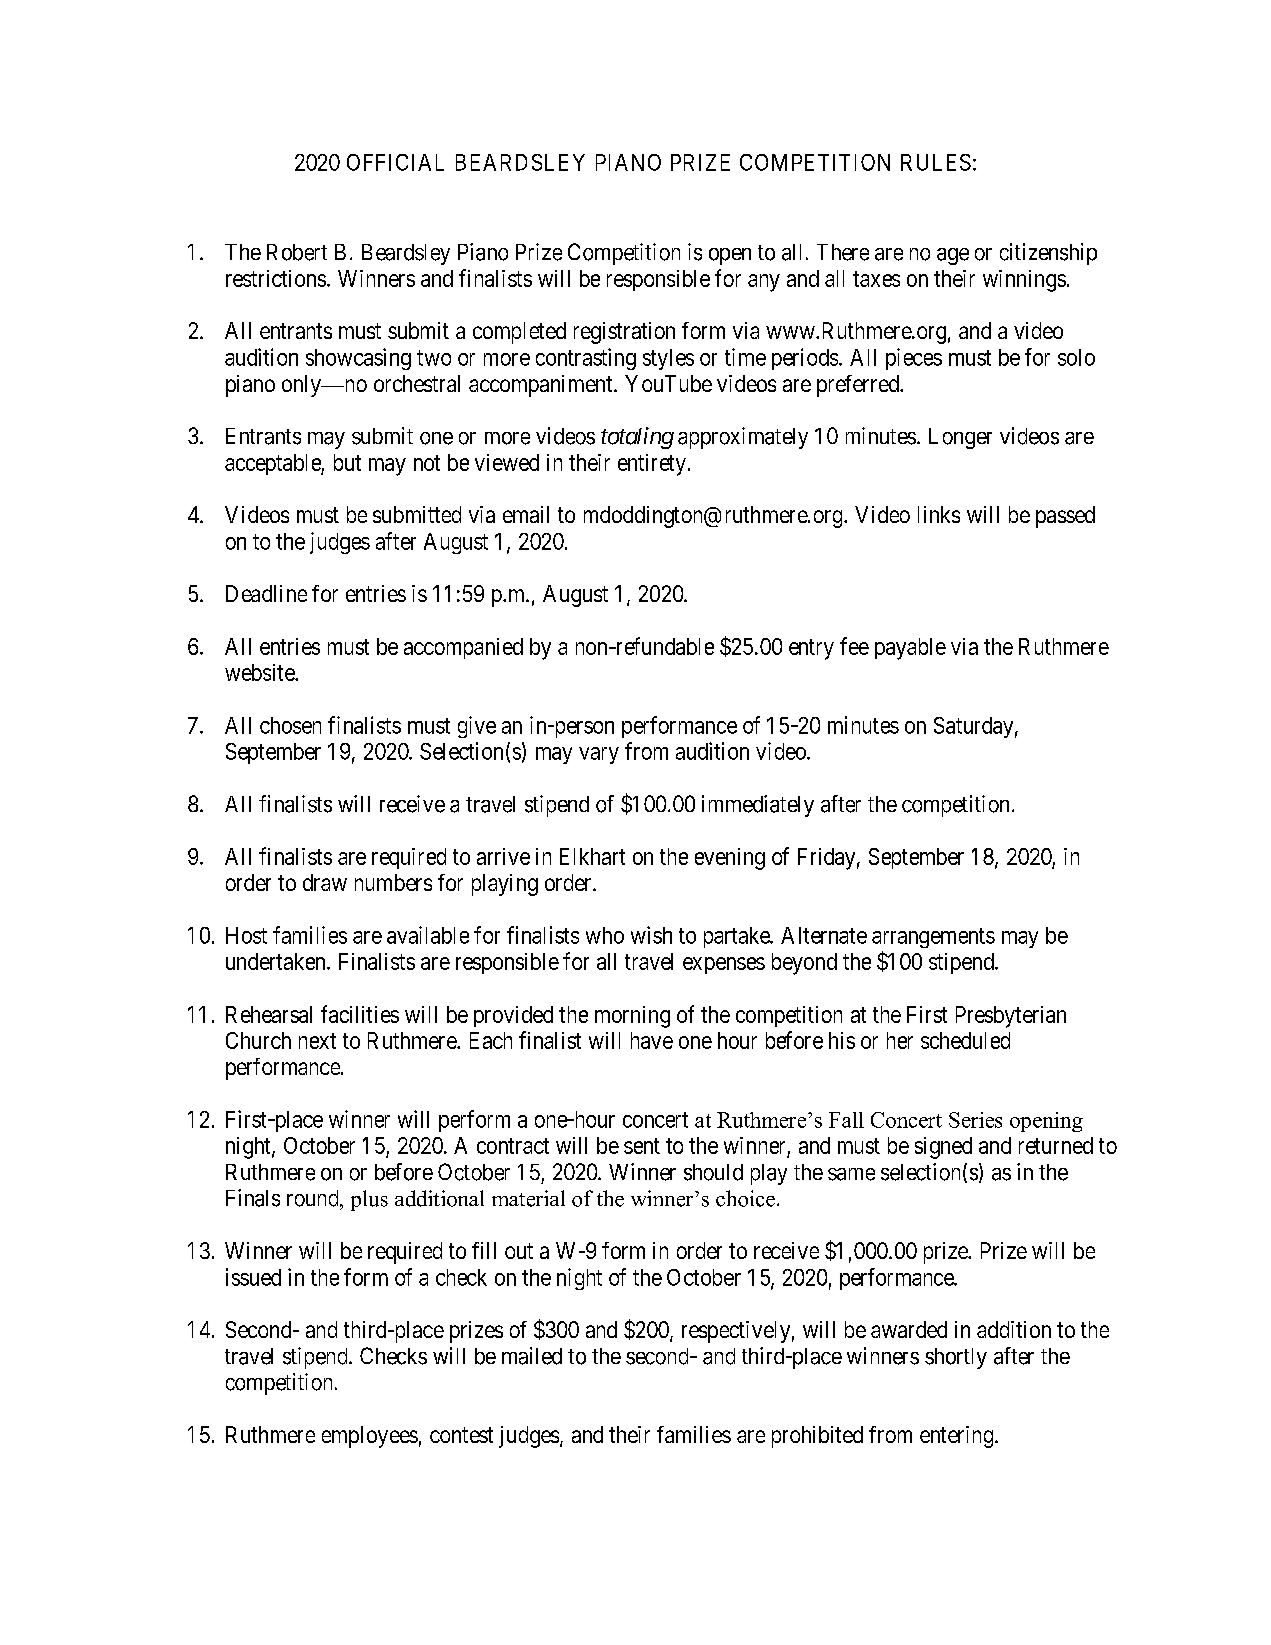 This image has width=1271, height=1645. What do you see at coordinates (936, 162) in the image?
I see `RULES` at bounding box center [936, 162].
